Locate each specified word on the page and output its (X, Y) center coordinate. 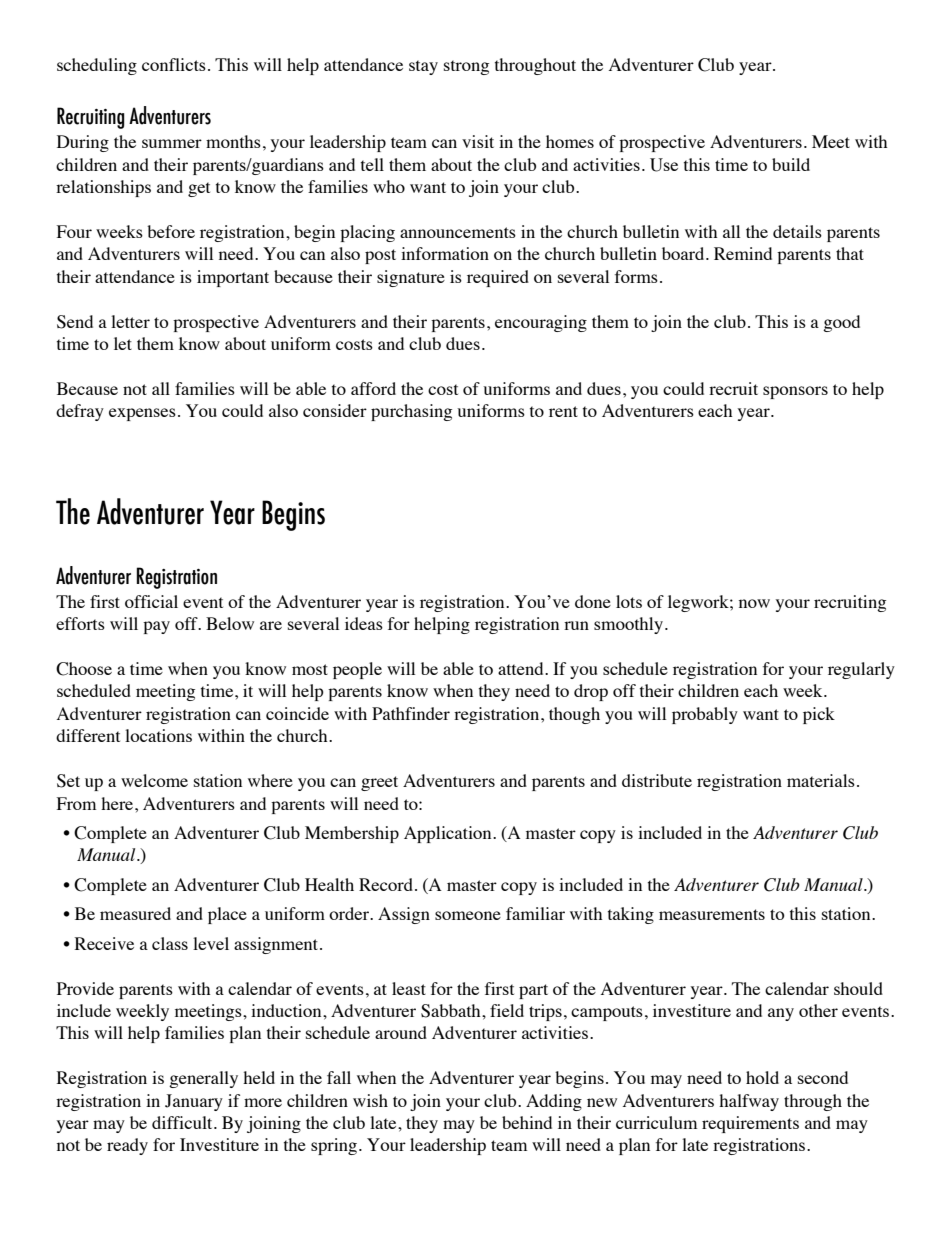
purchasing (411, 412)
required (498, 278)
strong (466, 67)
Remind (743, 253)
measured (135, 913)
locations (158, 735)
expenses (142, 414)
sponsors (795, 392)
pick (819, 715)
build (791, 164)
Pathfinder (411, 713)
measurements (712, 914)
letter (130, 321)
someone (468, 915)
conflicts (174, 64)
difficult (183, 1122)
